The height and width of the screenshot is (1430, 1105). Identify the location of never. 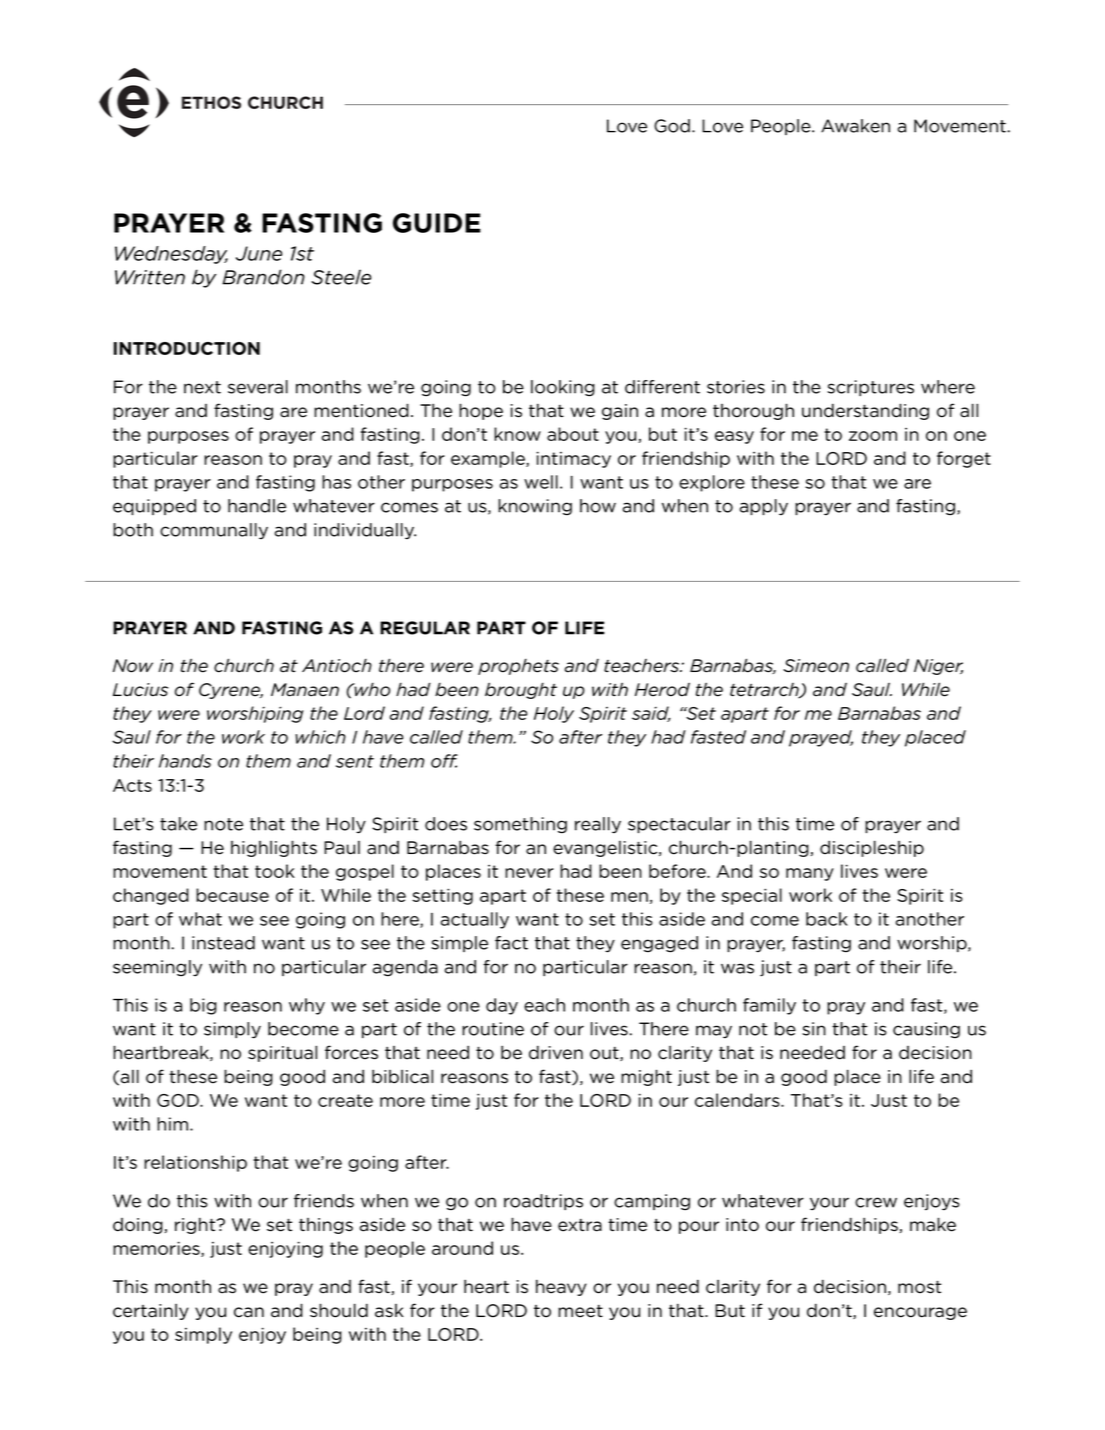
(529, 873).
